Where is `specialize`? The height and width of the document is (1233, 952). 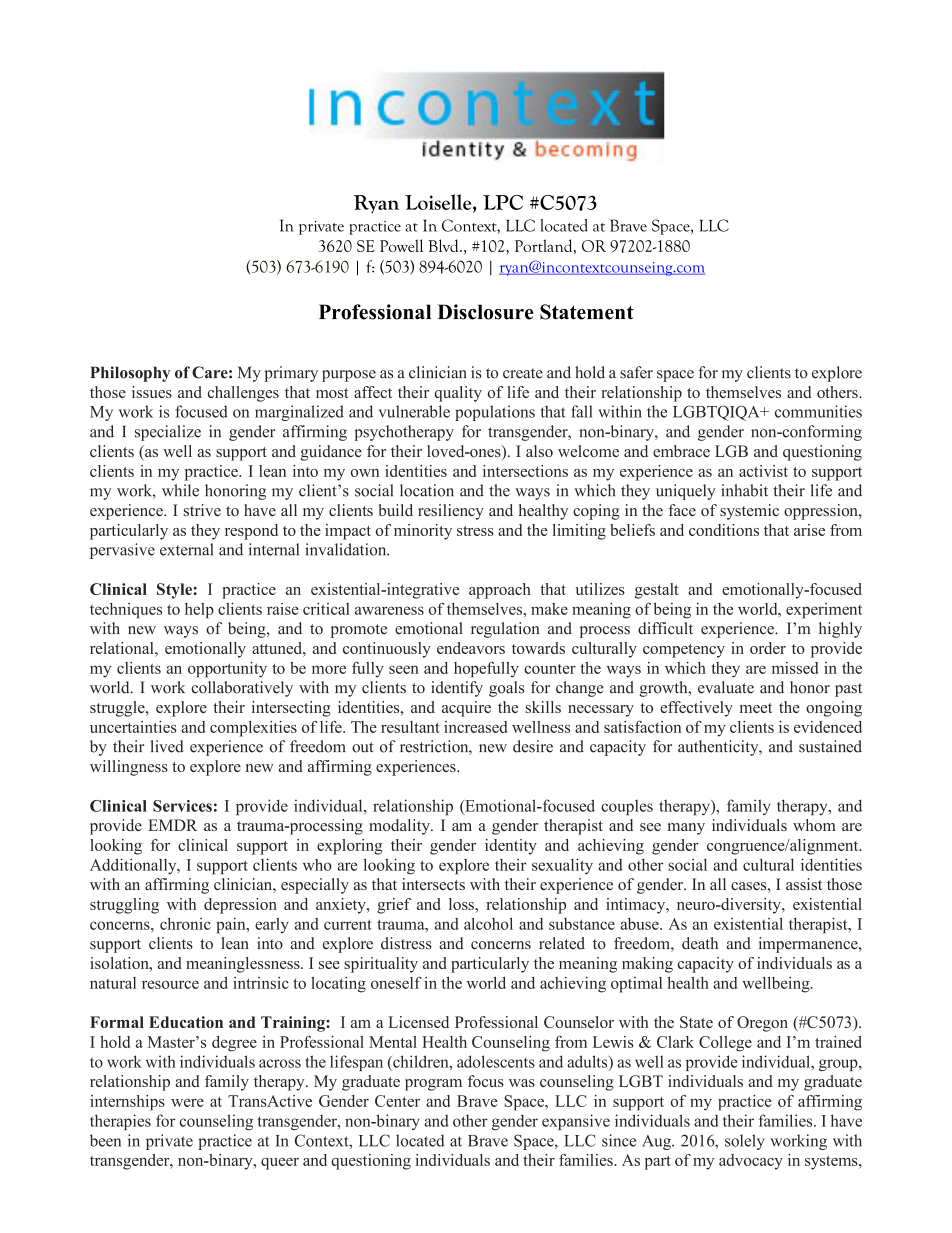 specialize is located at coordinates (168, 433).
